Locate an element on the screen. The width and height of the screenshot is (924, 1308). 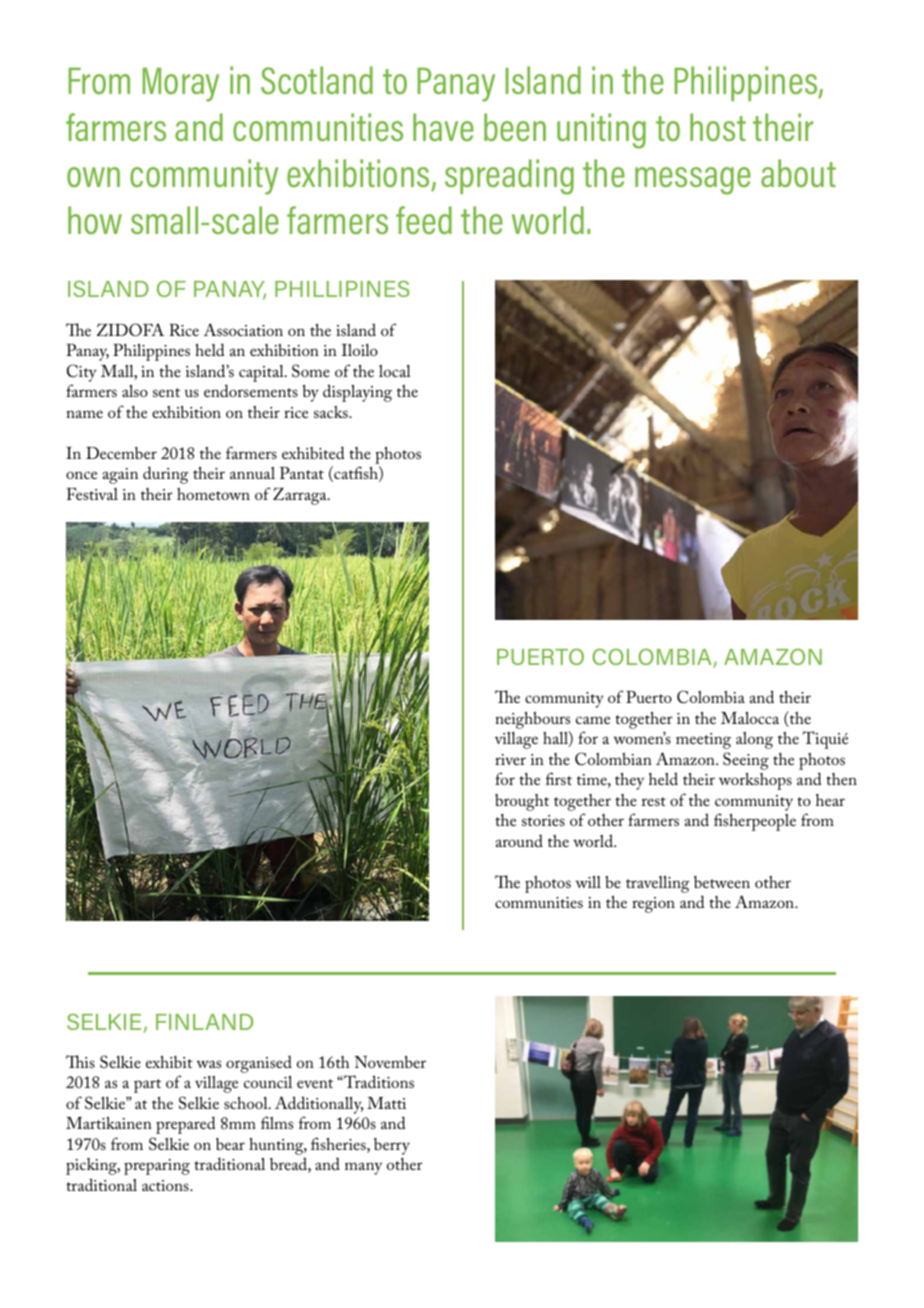
message is located at coordinates (693, 181).
